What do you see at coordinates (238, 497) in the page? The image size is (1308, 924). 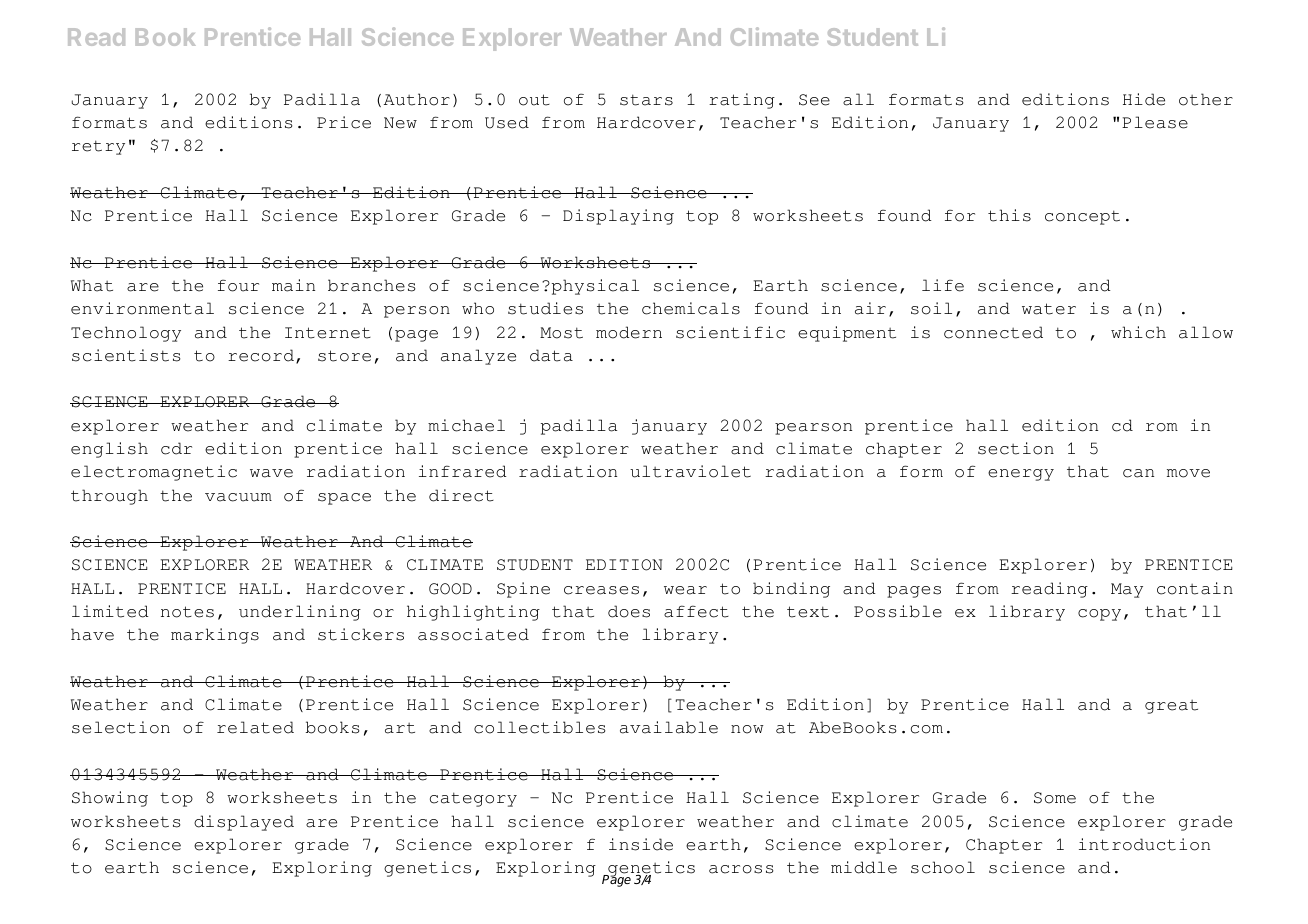 I see `vacuum` at bounding box center [238, 497].
